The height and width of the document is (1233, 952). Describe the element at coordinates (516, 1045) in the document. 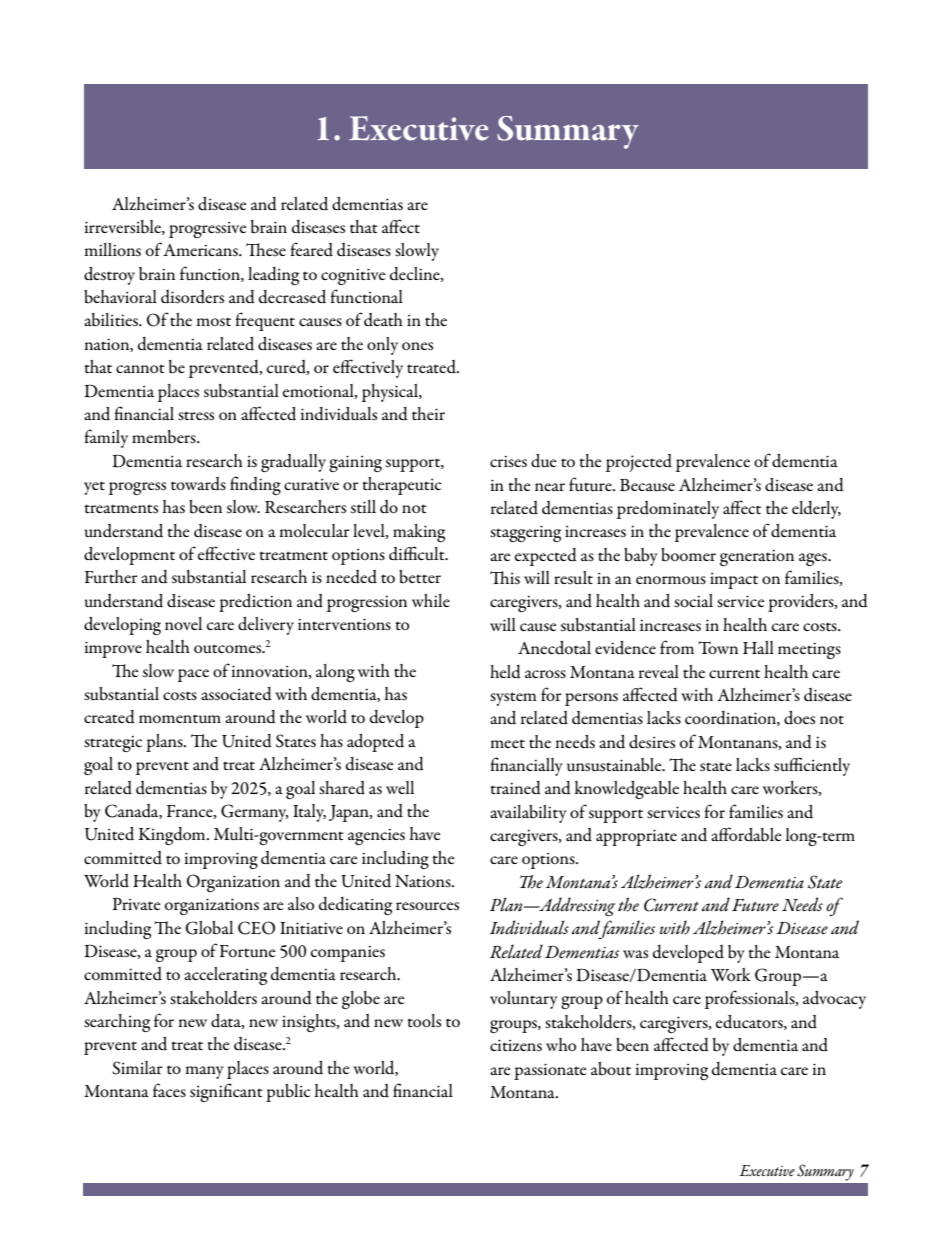

I see `citizens` at that location.
